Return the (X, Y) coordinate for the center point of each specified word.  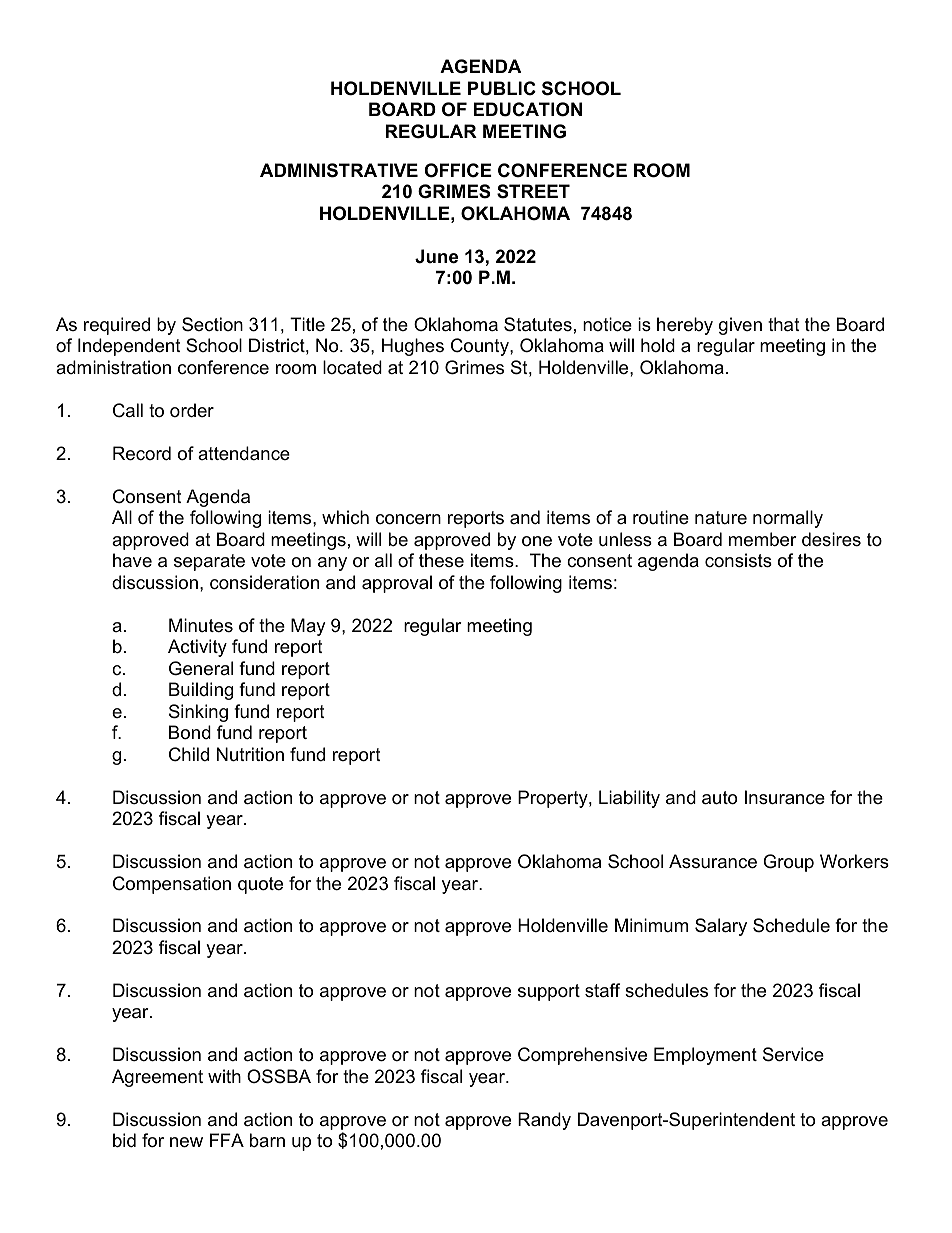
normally (788, 519)
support (549, 992)
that (784, 324)
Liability (629, 799)
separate (209, 562)
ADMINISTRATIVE (339, 170)
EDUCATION (528, 109)
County (481, 347)
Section (212, 324)
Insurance (785, 797)
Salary (721, 927)
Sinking (198, 713)
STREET (533, 191)
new (186, 1142)
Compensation (172, 885)
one (537, 541)
